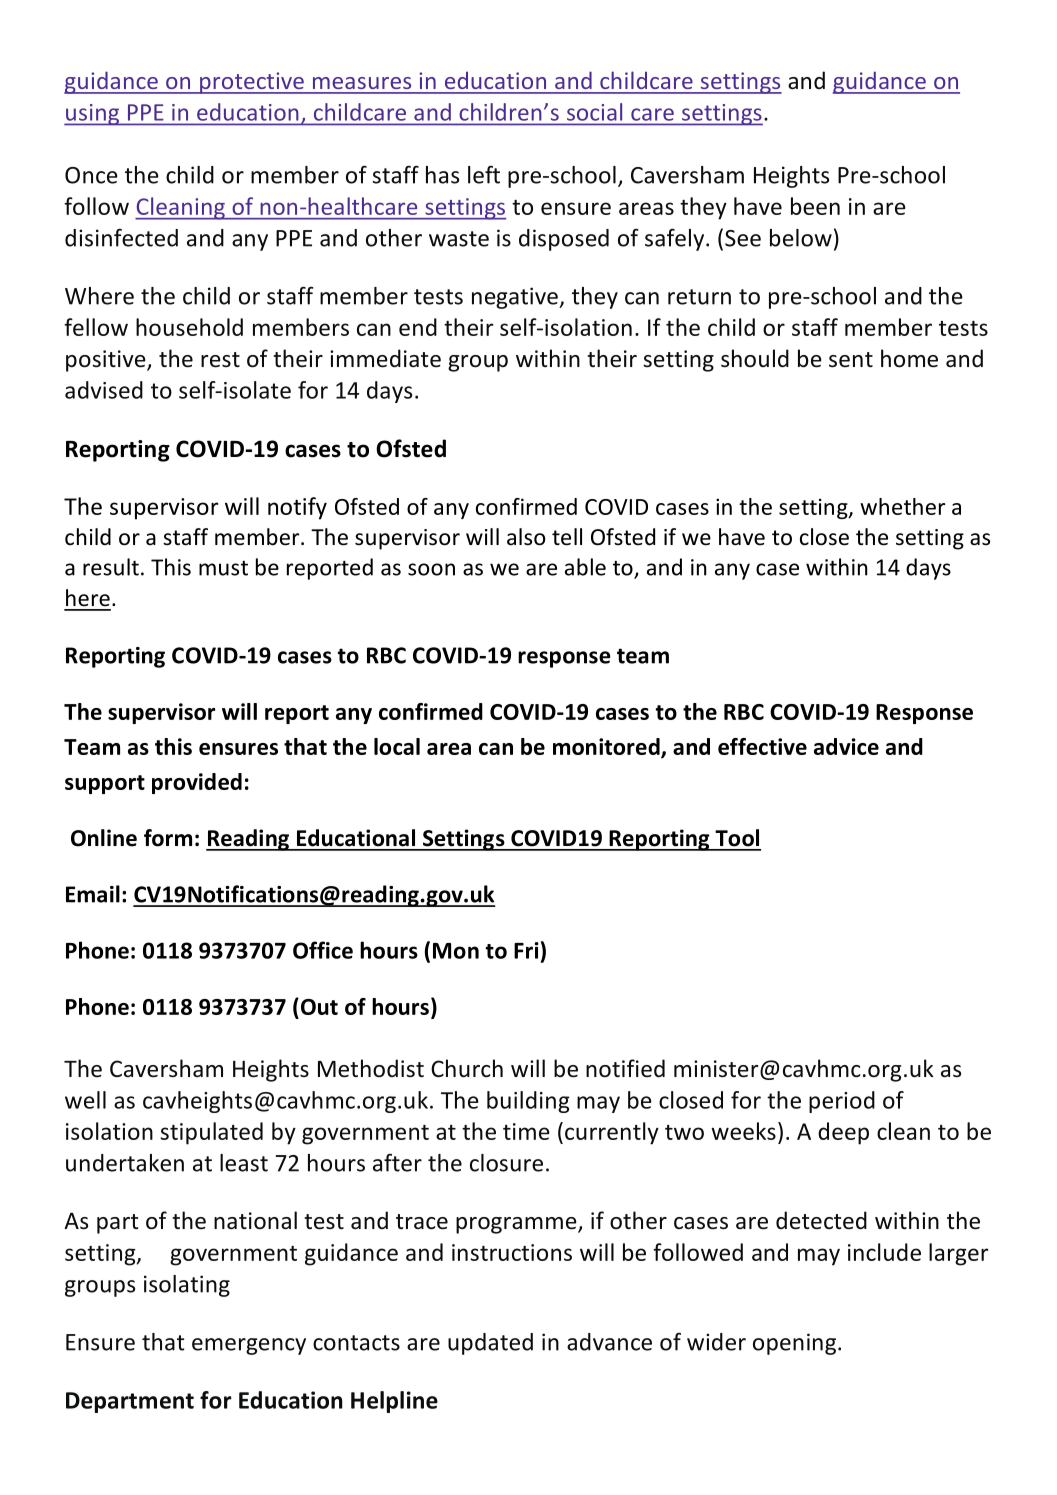  What do you see at coordinates (846, 746) in the document?
I see `advice` at bounding box center [846, 746].
